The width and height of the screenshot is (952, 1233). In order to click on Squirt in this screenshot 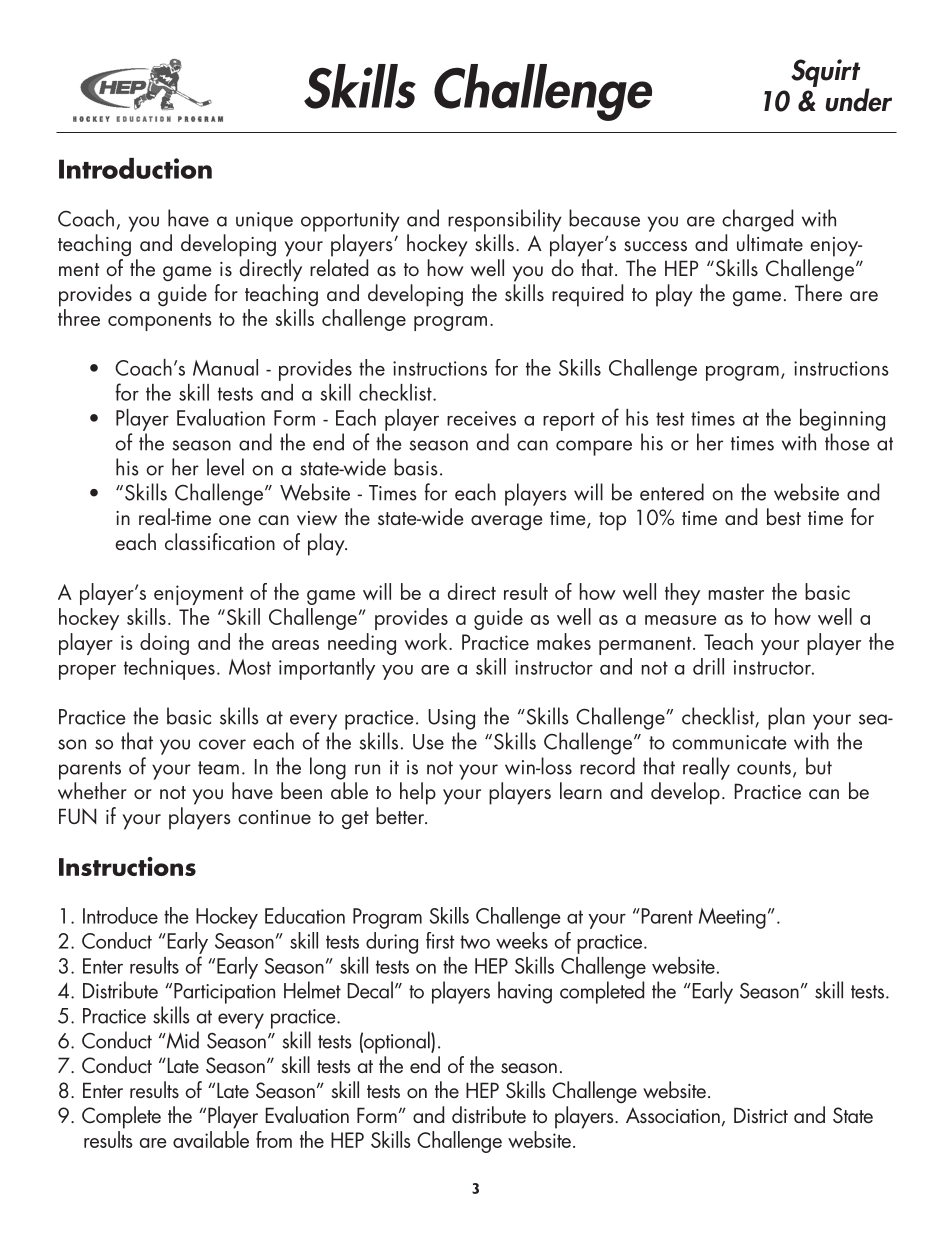, I will do `click(826, 73)`.
